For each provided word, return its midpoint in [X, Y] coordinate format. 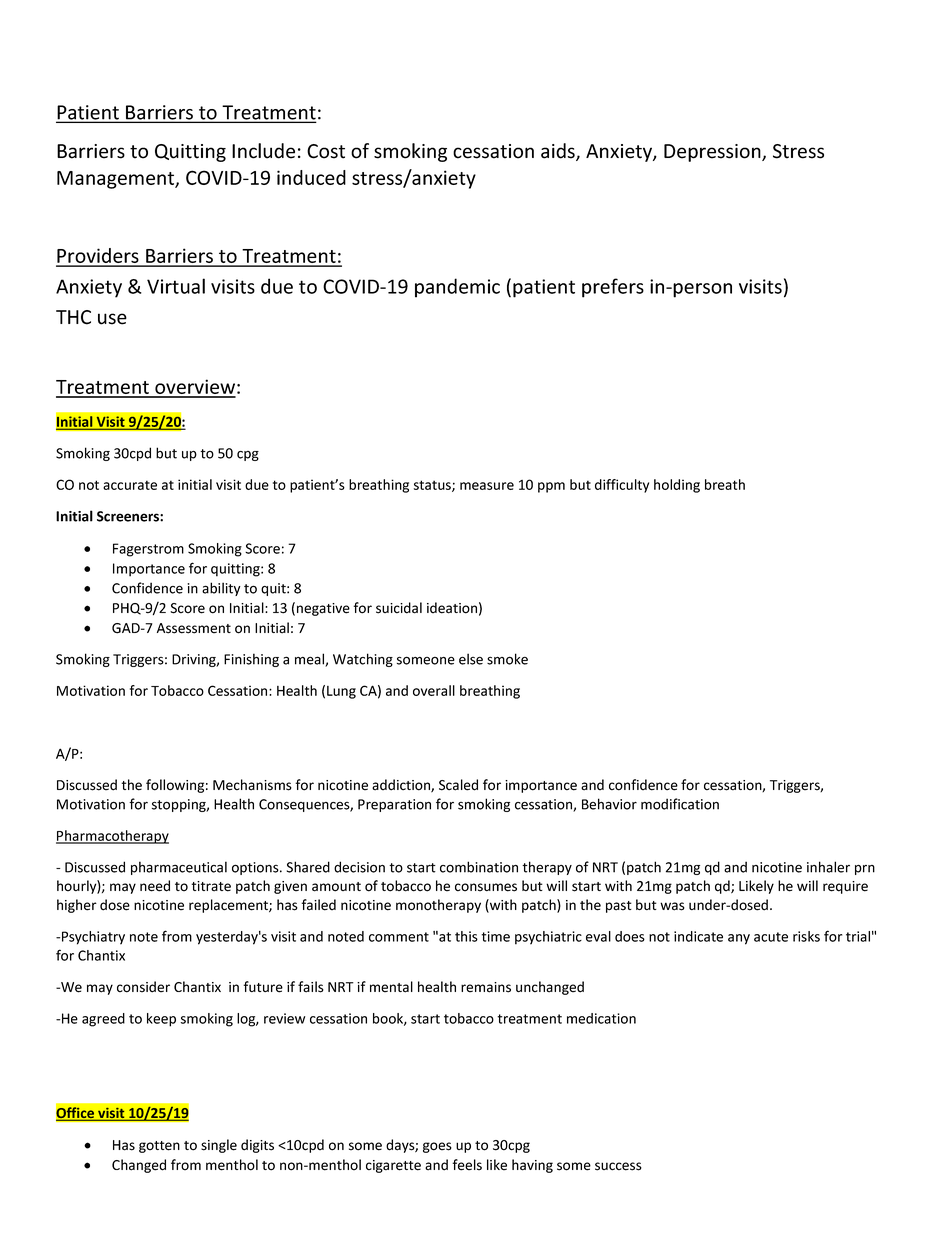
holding [677, 486]
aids [559, 152]
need [155, 886]
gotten [159, 1147]
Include [263, 151]
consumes [486, 887]
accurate [130, 485]
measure [487, 486]
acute [771, 937]
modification [680, 804]
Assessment [194, 628]
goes [437, 1147]
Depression [713, 153]
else [471, 659]
